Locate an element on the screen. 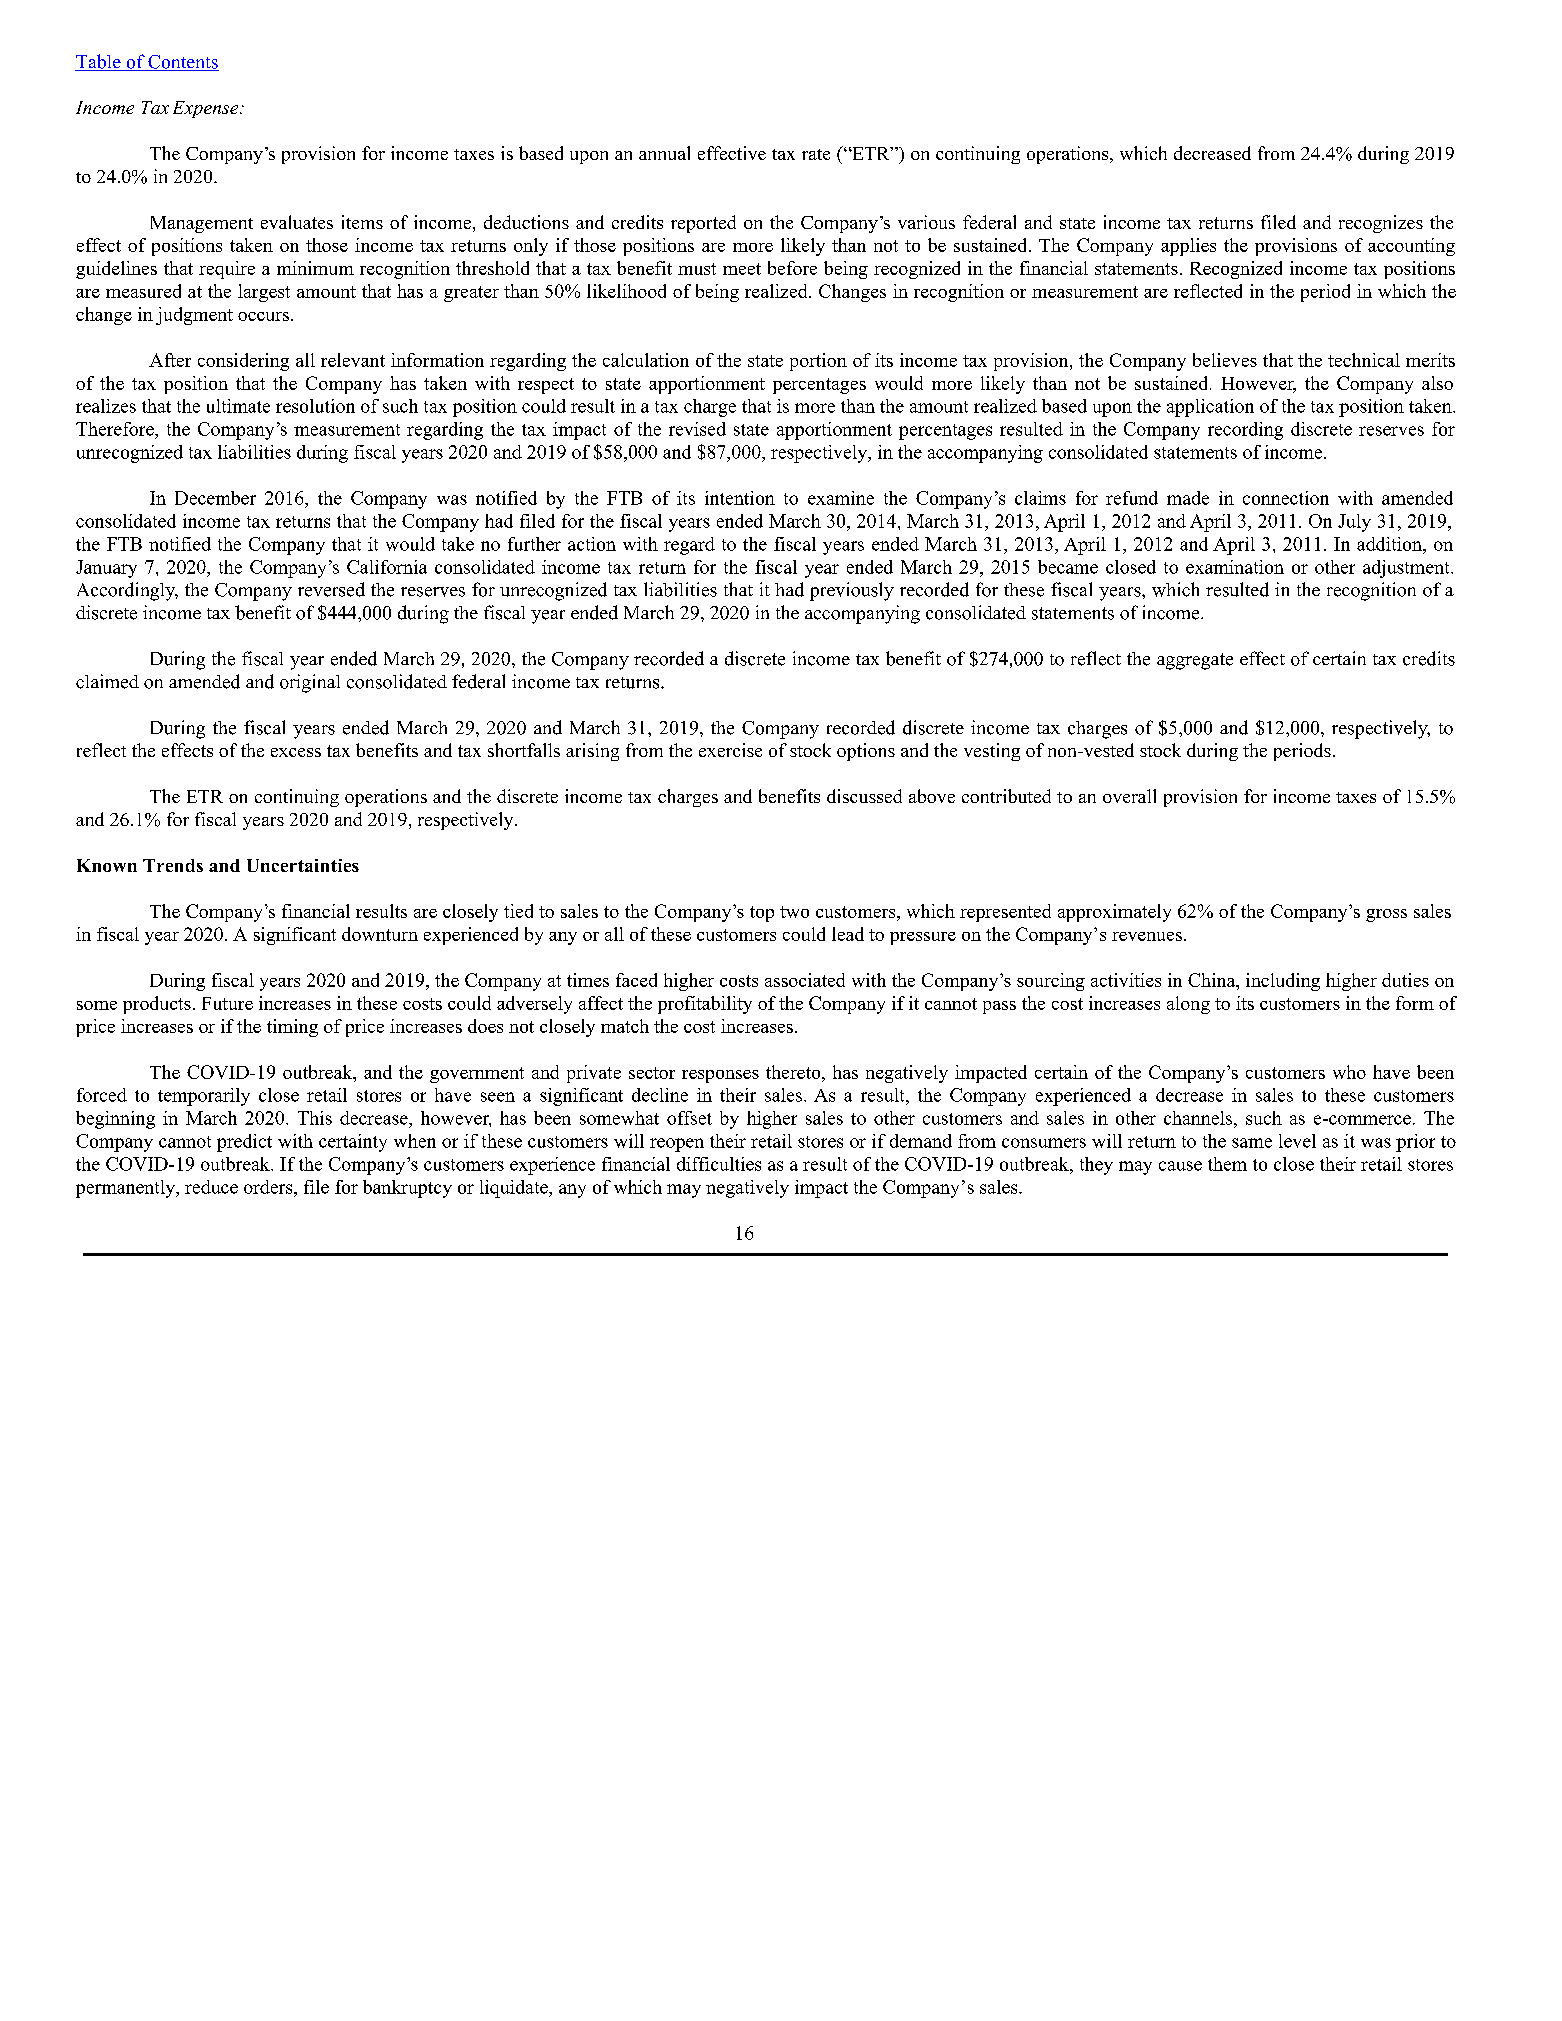 Image resolution: width=1562 pixels, height=2021 pixels. Contents is located at coordinates (182, 63).
